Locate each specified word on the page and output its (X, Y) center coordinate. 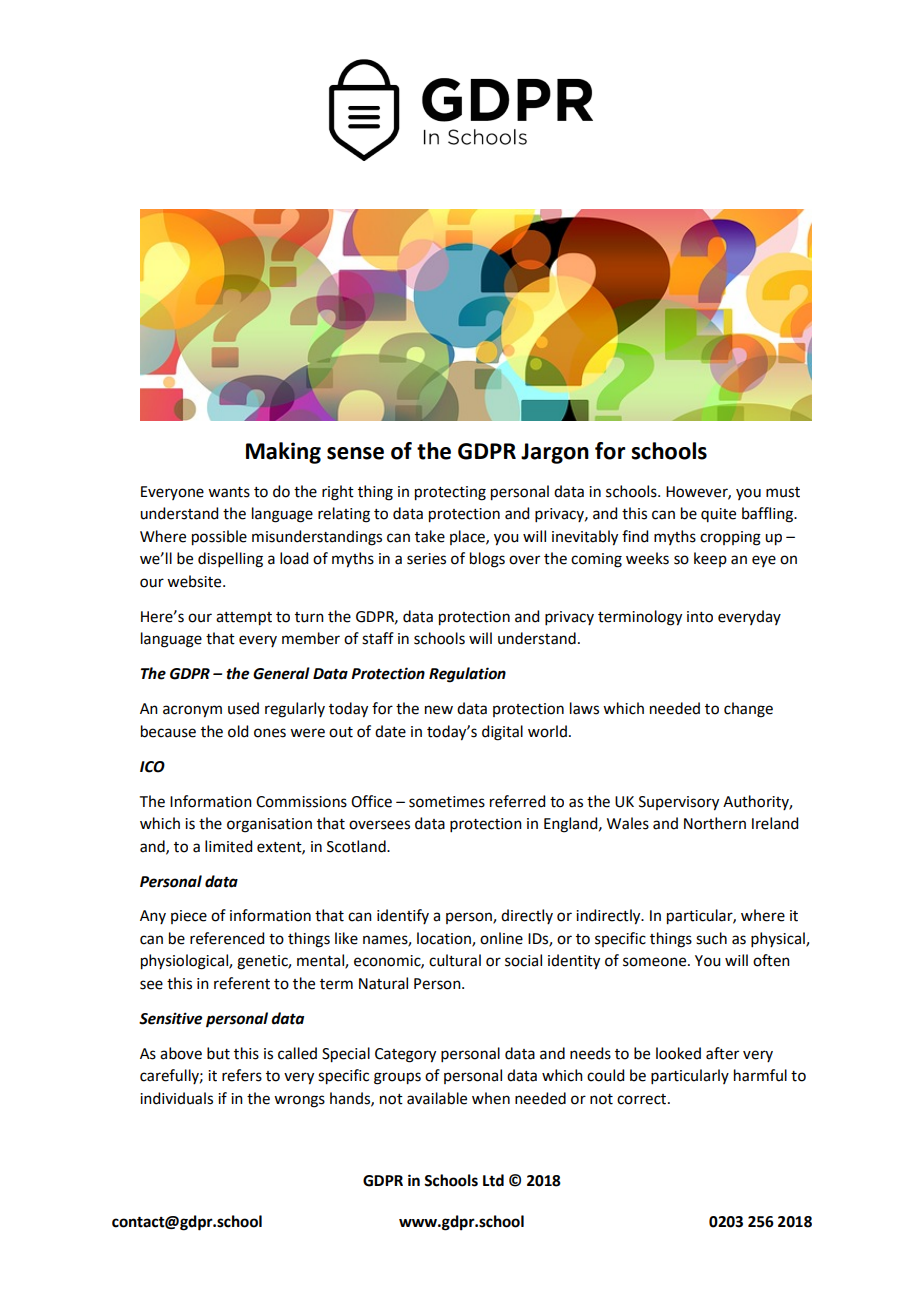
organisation (269, 825)
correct (643, 1099)
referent (242, 983)
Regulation (467, 675)
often (771, 960)
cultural (455, 960)
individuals (176, 1098)
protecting (450, 493)
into (700, 617)
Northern (715, 823)
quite (718, 515)
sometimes (447, 802)
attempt (244, 619)
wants (229, 492)
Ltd (493, 1180)
